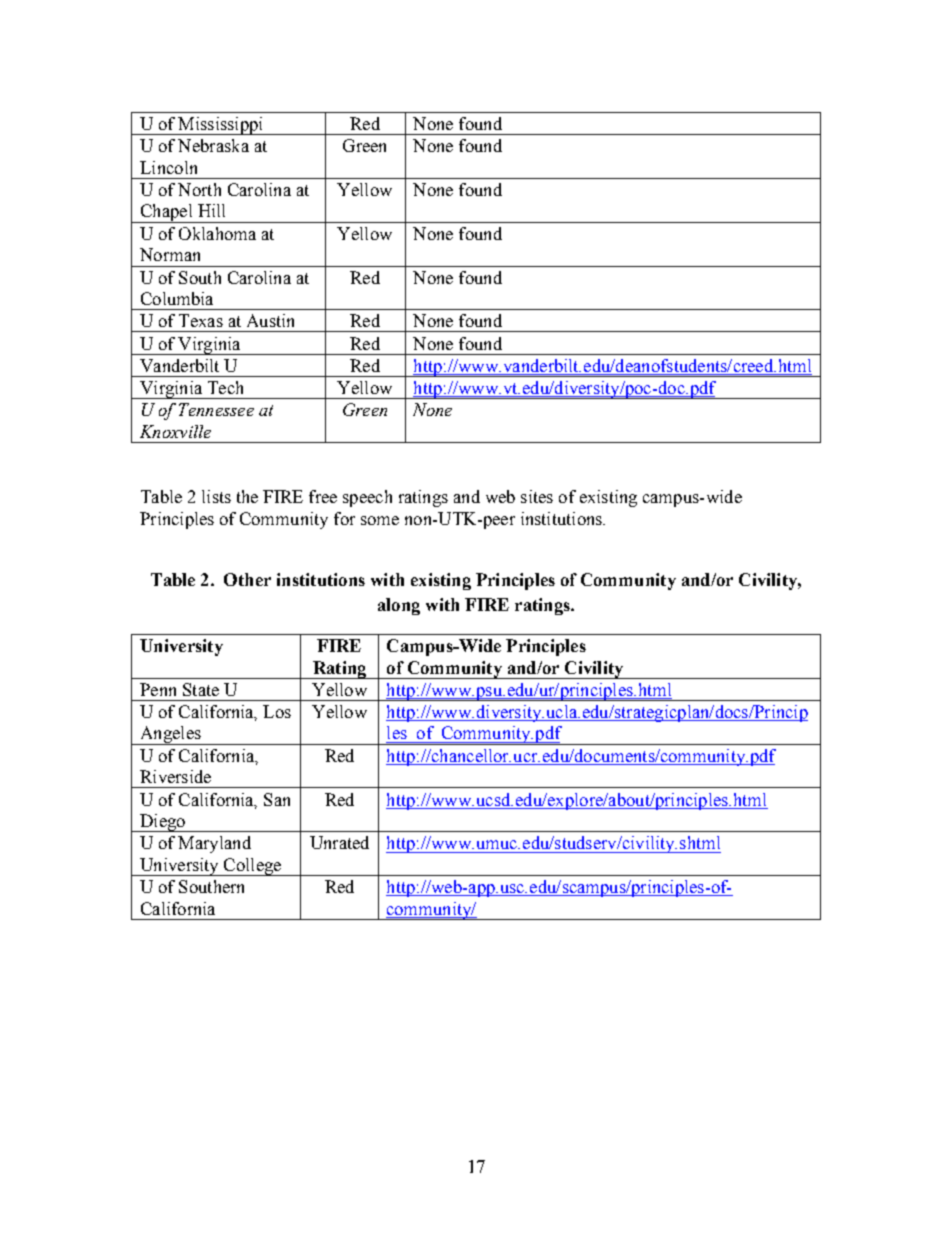 Image resolution: width=952 pixels, height=1233 pixels. Describe the element at coordinates (214, 844) in the page. I see `Maryland` at that location.
